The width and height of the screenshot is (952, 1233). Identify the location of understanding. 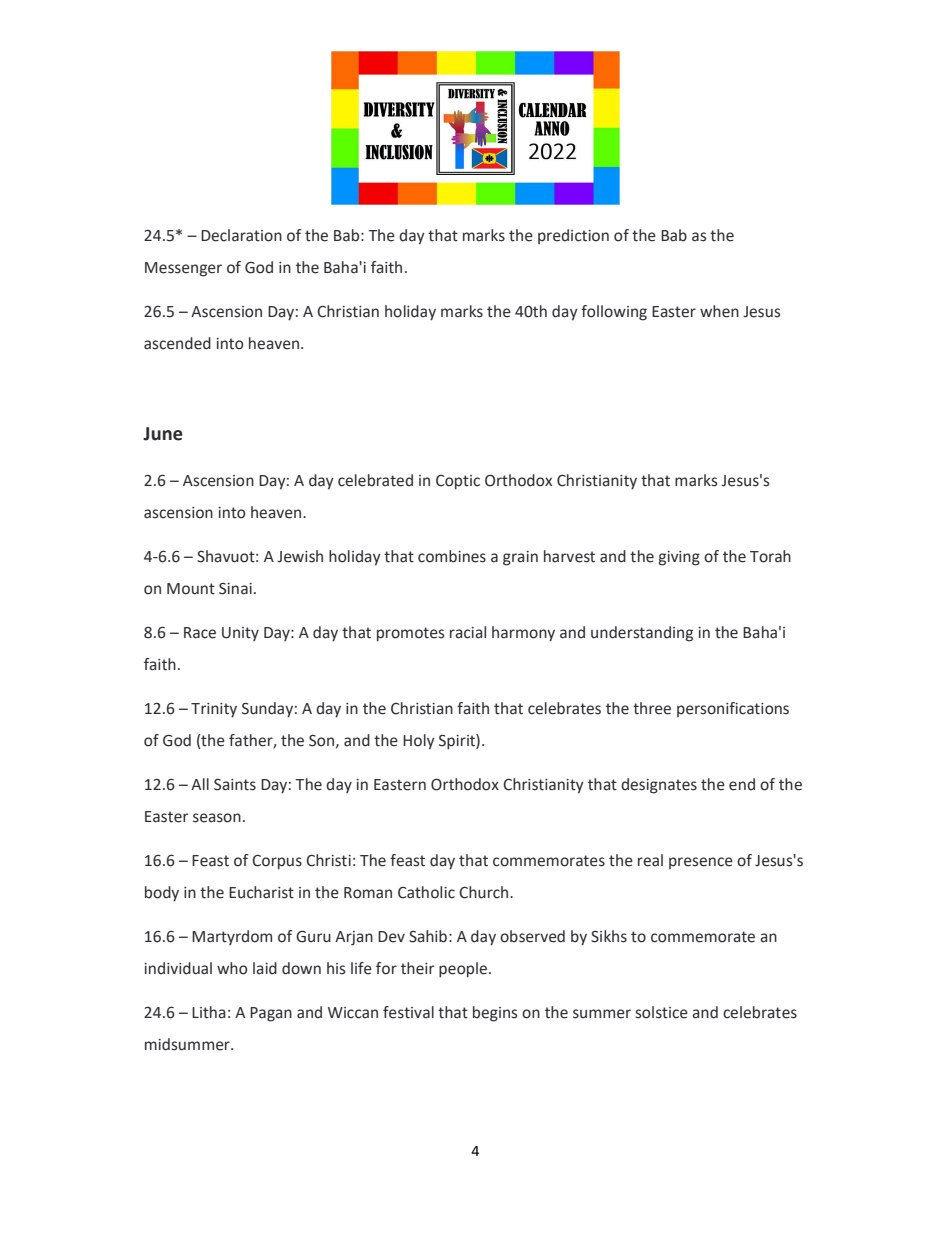
(642, 634).
